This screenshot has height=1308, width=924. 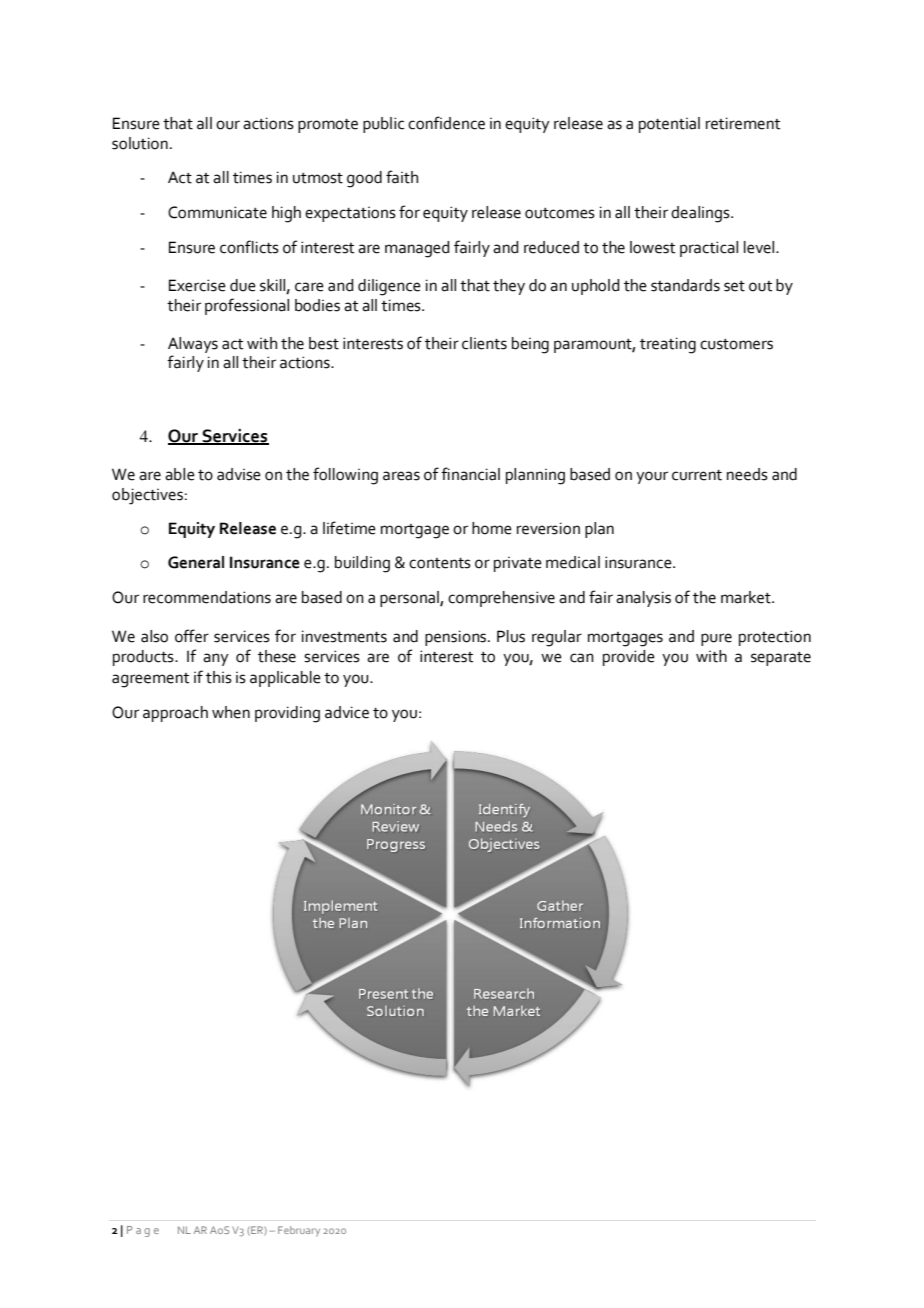 What do you see at coordinates (217, 212) in the screenshot?
I see `Communicate` at bounding box center [217, 212].
